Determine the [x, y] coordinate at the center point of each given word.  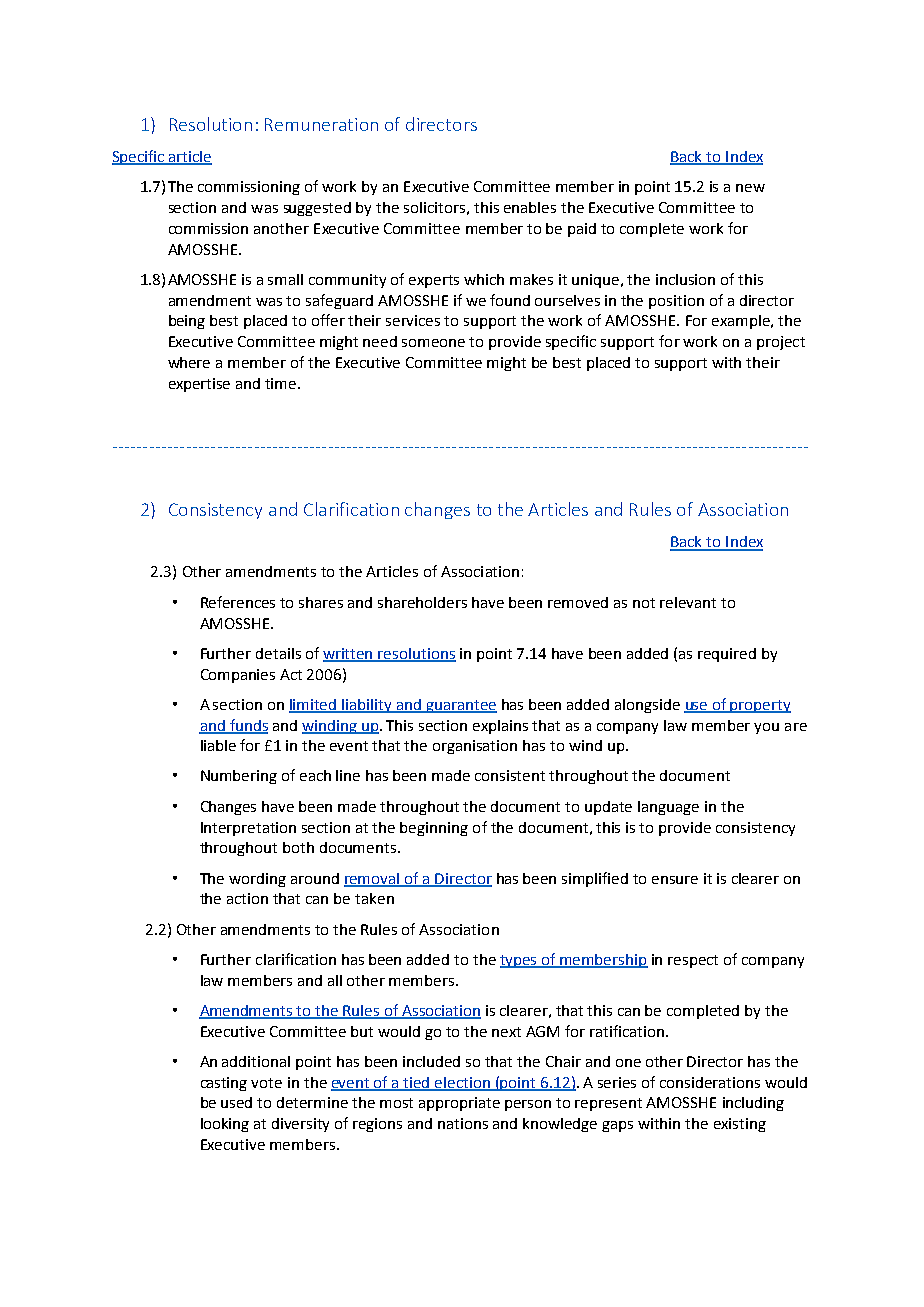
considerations [710, 1082]
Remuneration [321, 124]
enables [530, 207]
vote [266, 1083]
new [750, 188]
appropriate [459, 1104]
